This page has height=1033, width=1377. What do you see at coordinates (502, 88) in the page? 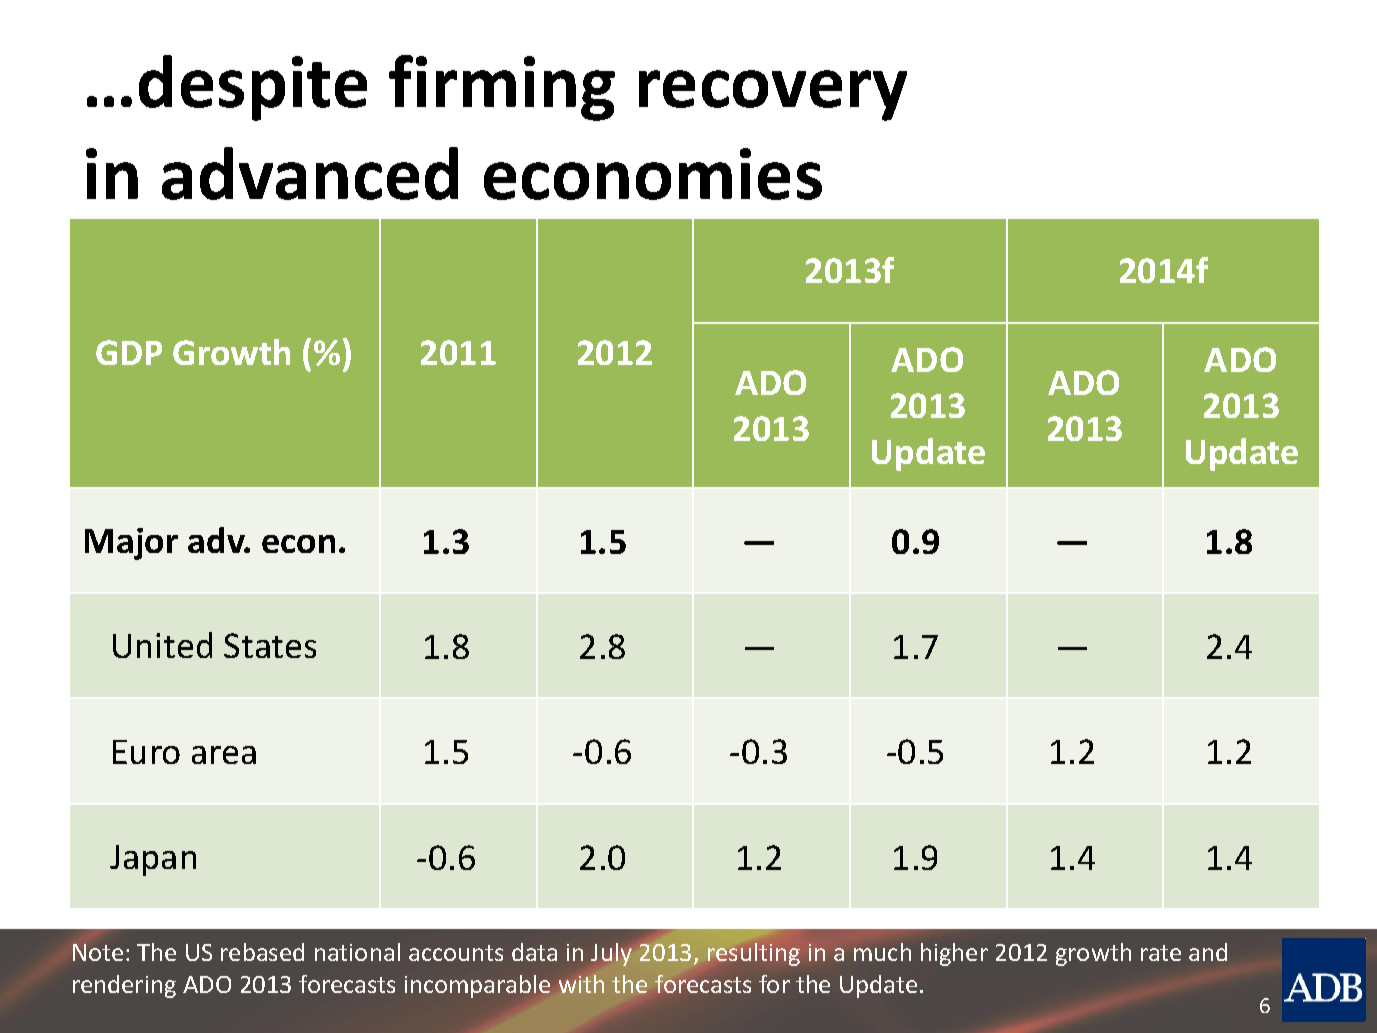
I see `firming` at bounding box center [502, 88].
